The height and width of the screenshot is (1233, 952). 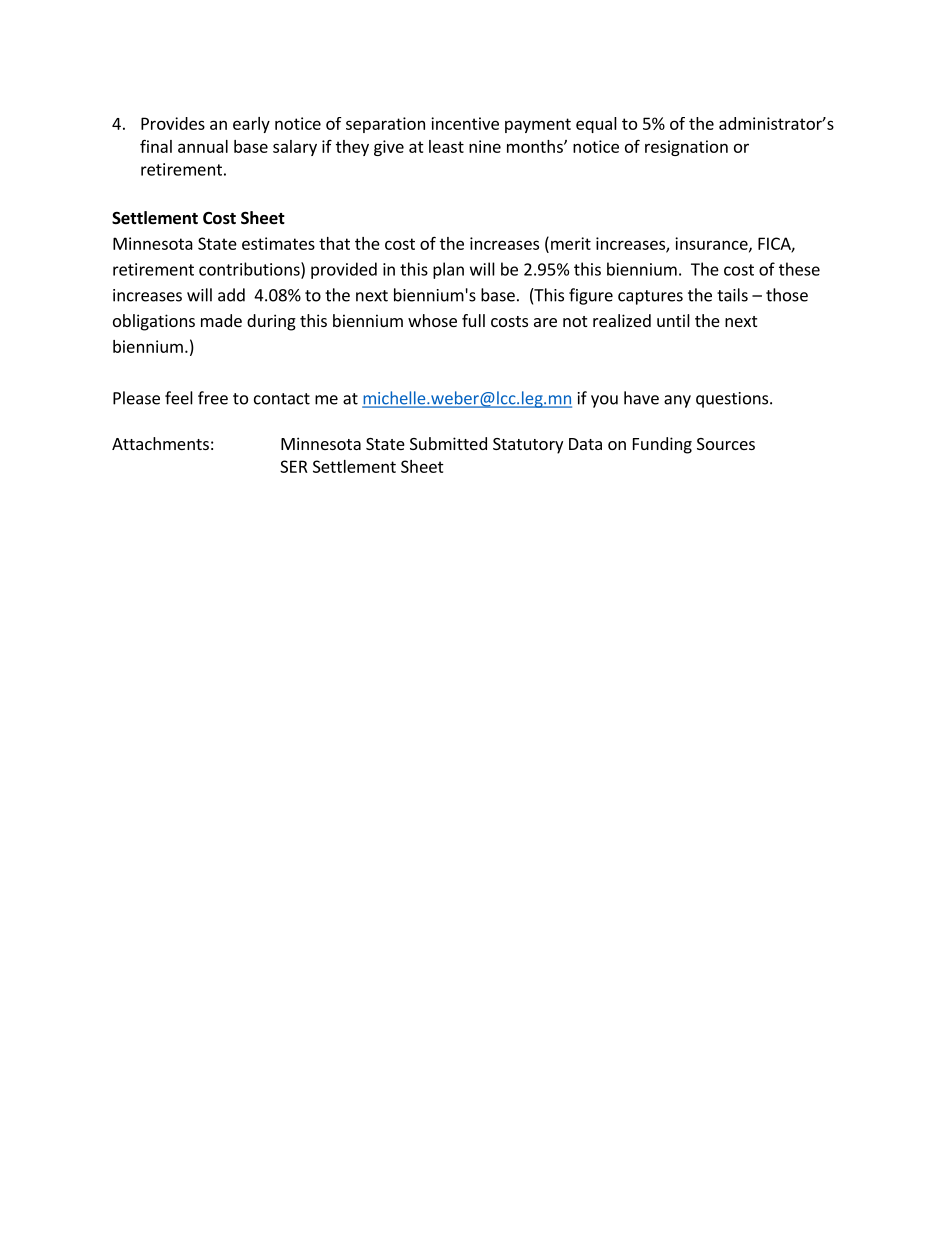 What do you see at coordinates (160, 443) in the screenshot?
I see `Attachments` at bounding box center [160, 443].
